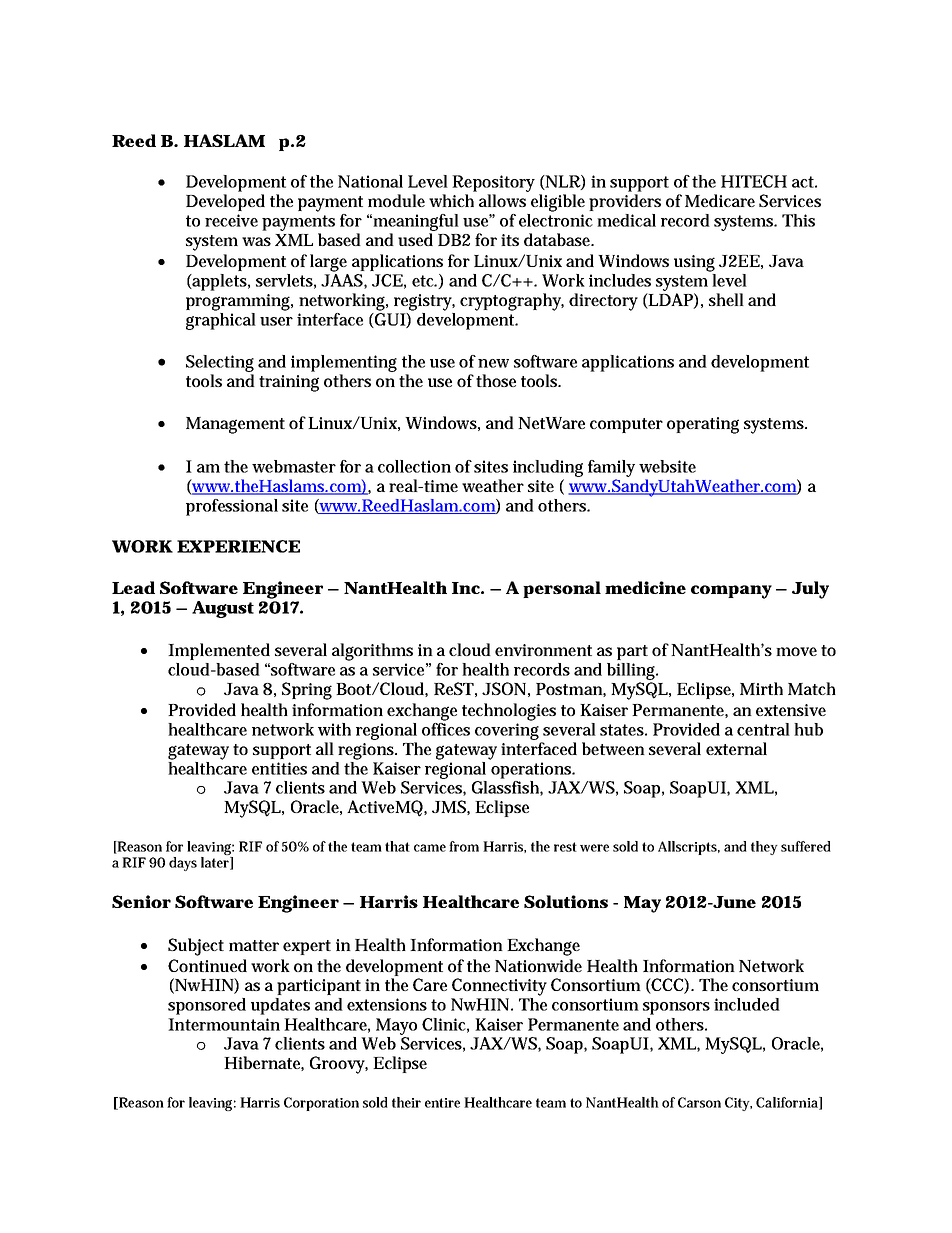 This page has width=952, height=1233. Describe the element at coordinates (754, 181) in the page. I see `HITECH` at that location.
